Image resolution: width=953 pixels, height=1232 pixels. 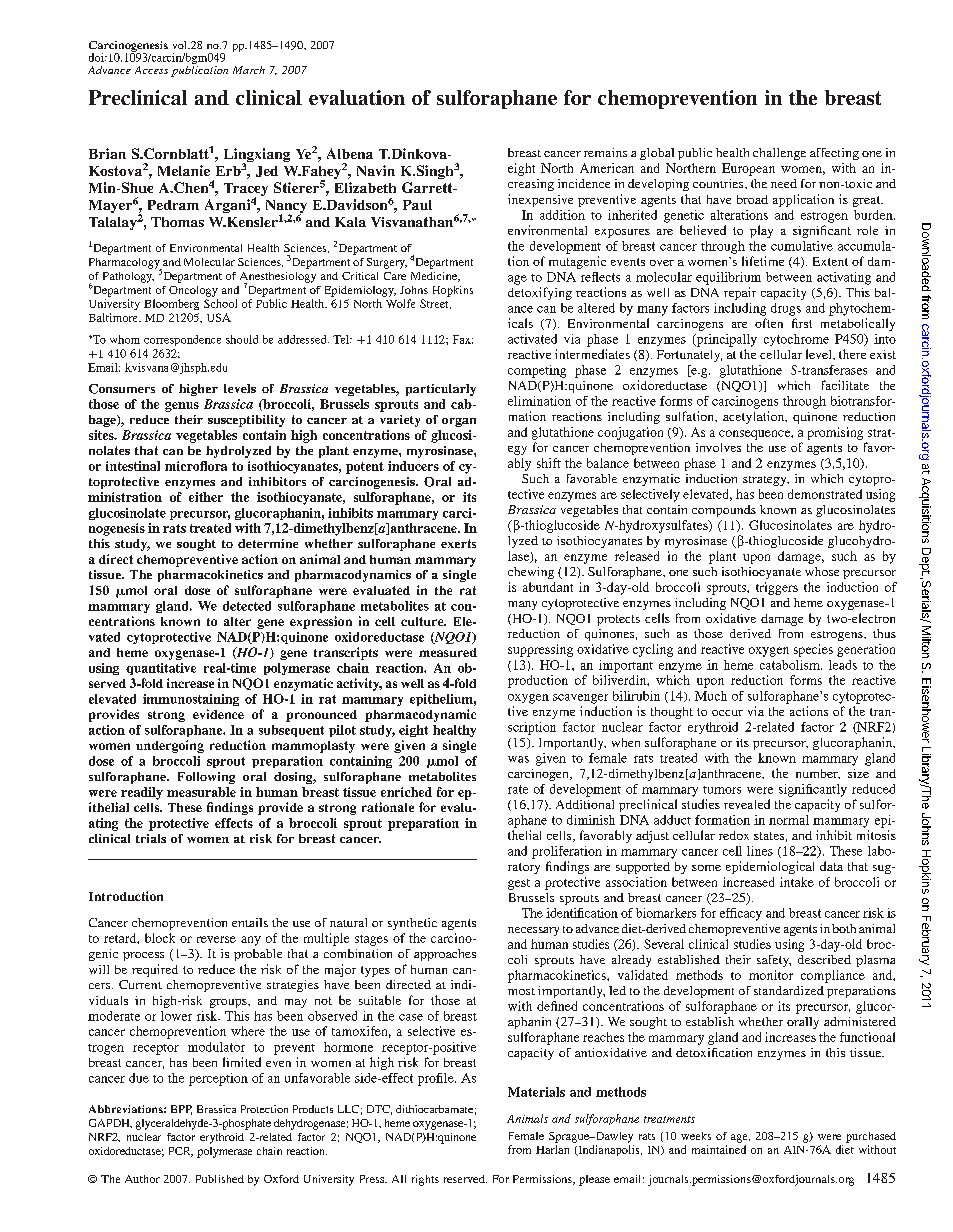 What do you see at coordinates (182, 340) in the document?
I see `correspondence` at bounding box center [182, 340].
